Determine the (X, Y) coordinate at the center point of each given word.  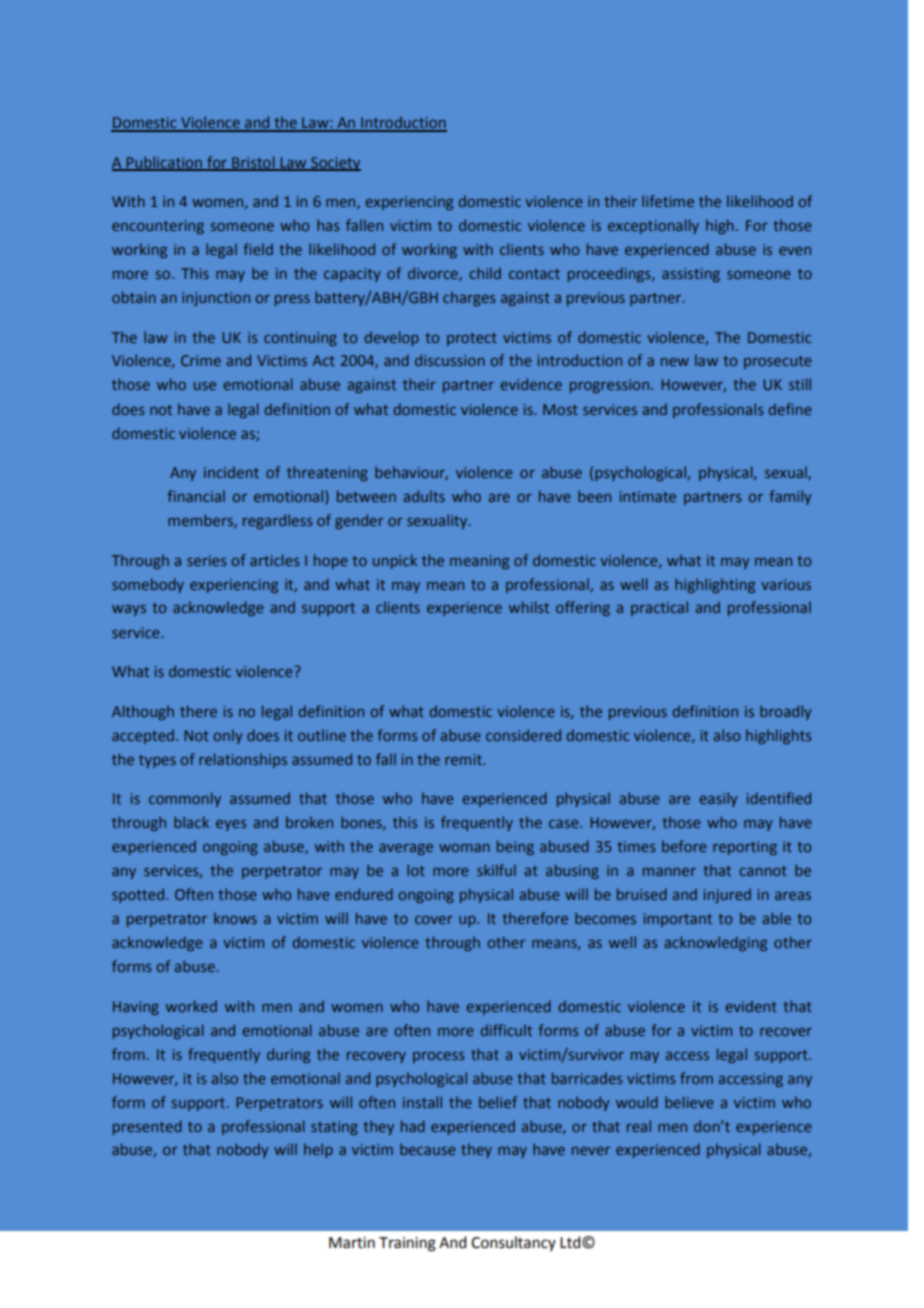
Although (143, 712)
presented (147, 1127)
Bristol (253, 163)
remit (464, 759)
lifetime (668, 201)
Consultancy (513, 1243)
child (485, 273)
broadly (785, 712)
